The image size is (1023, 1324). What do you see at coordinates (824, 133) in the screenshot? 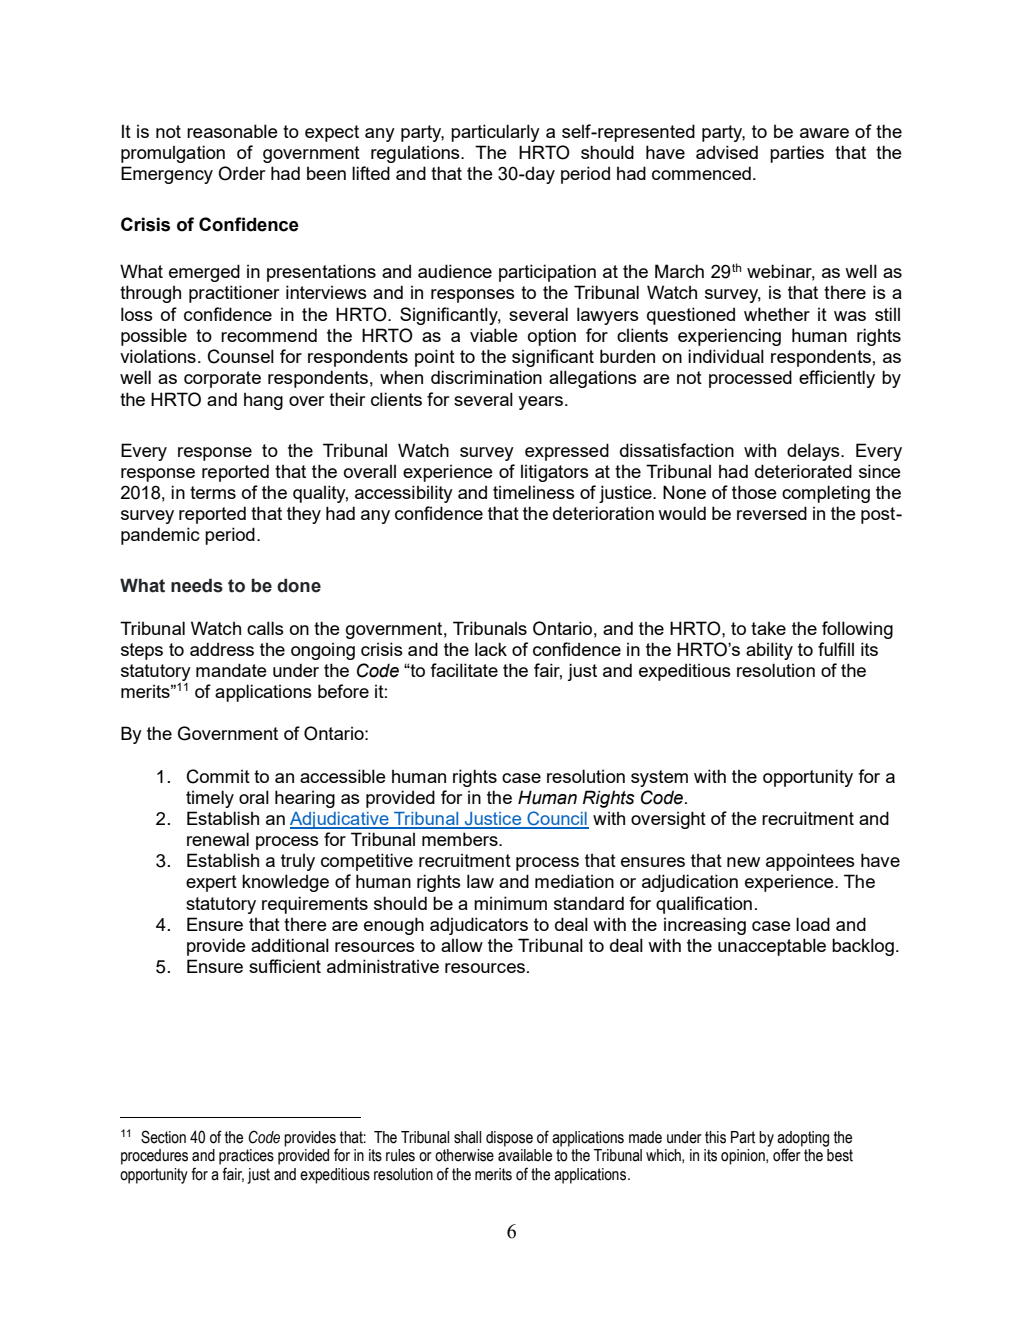
I see `aware` at bounding box center [824, 133].
